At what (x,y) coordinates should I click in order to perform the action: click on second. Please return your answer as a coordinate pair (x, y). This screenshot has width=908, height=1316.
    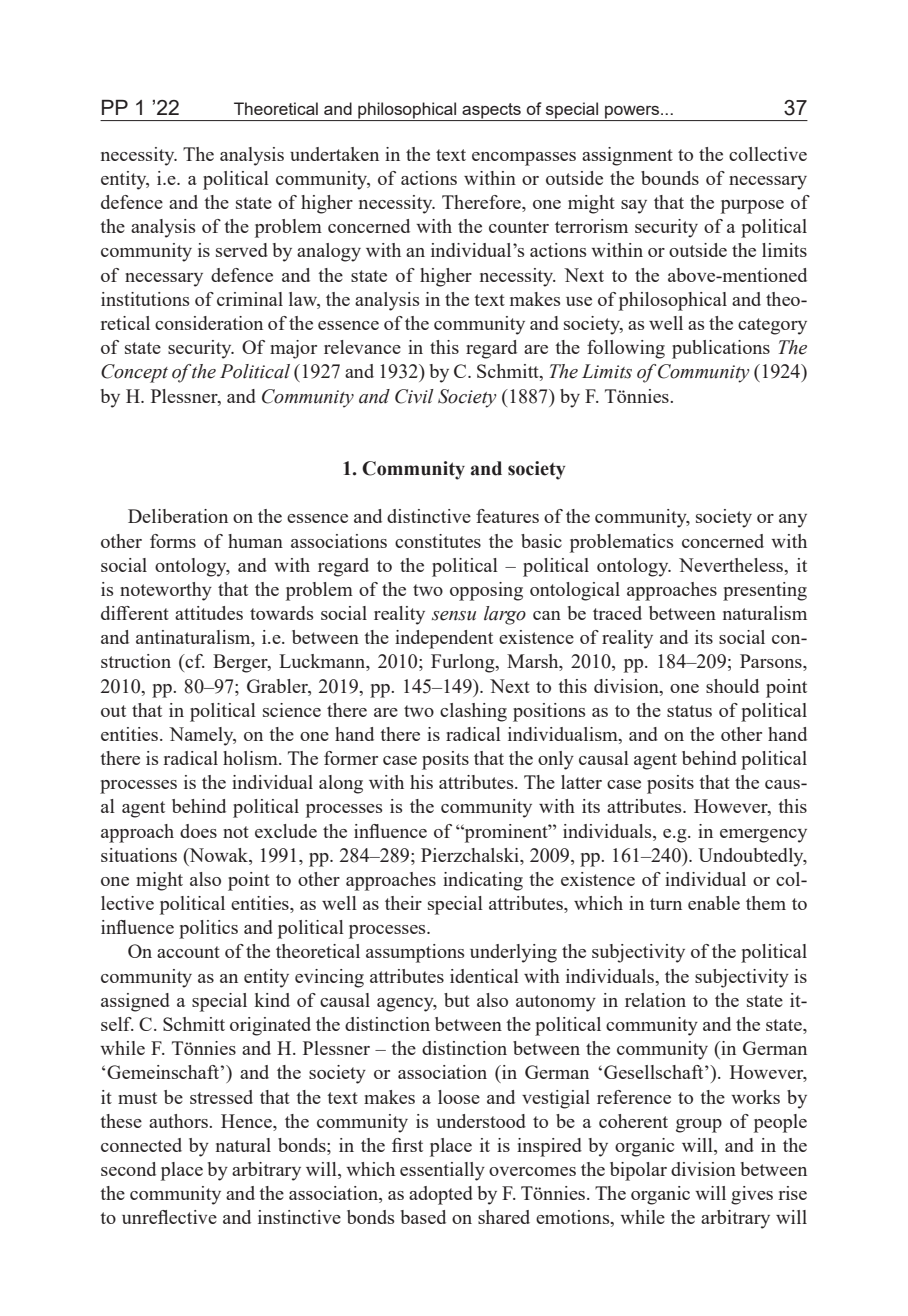
    Looking at the image, I should click on (128, 1169).
